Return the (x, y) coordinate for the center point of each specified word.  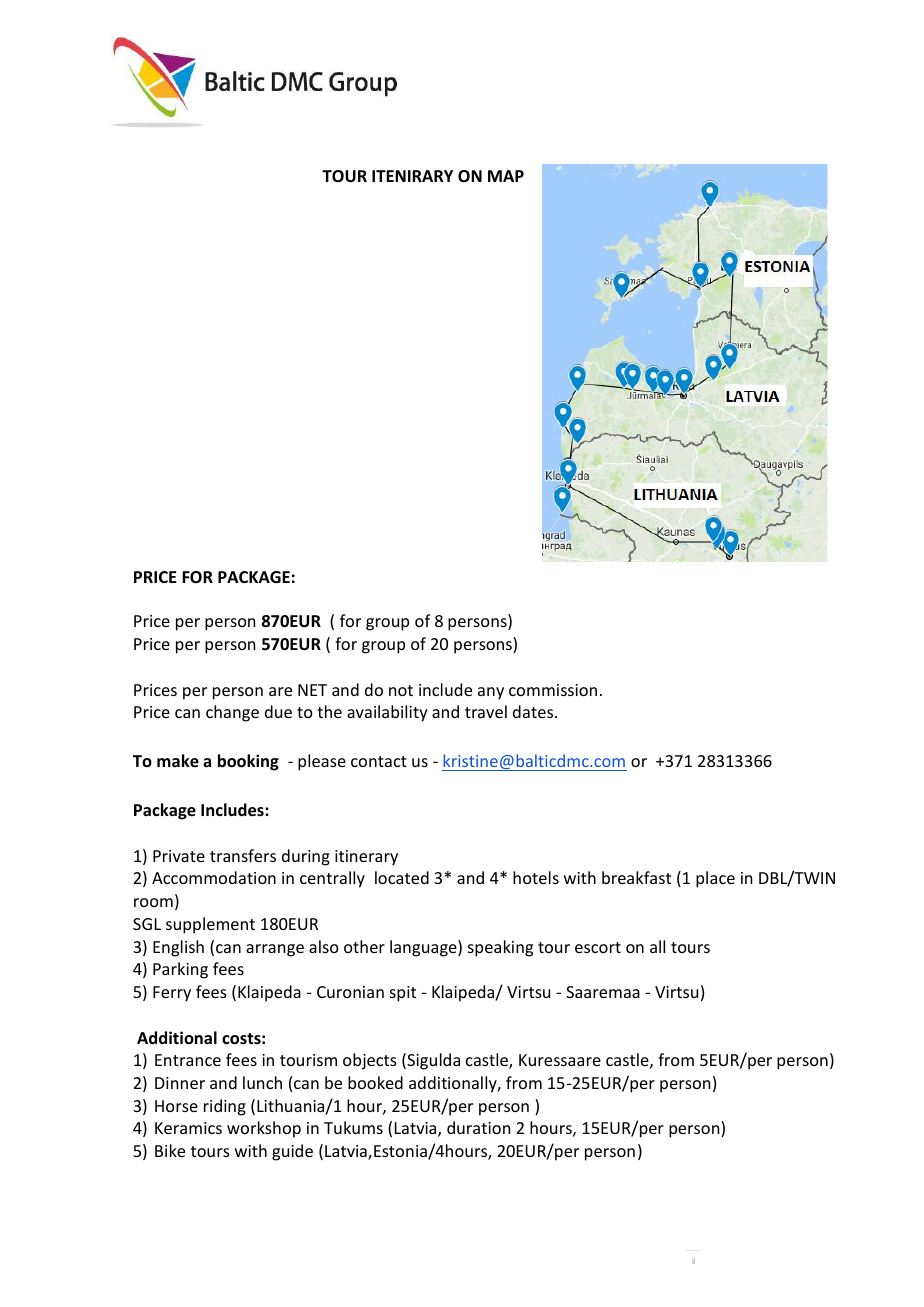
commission (553, 690)
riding (225, 1107)
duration (478, 1127)
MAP (506, 176)
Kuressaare (560, 1060)
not (401, 690)
